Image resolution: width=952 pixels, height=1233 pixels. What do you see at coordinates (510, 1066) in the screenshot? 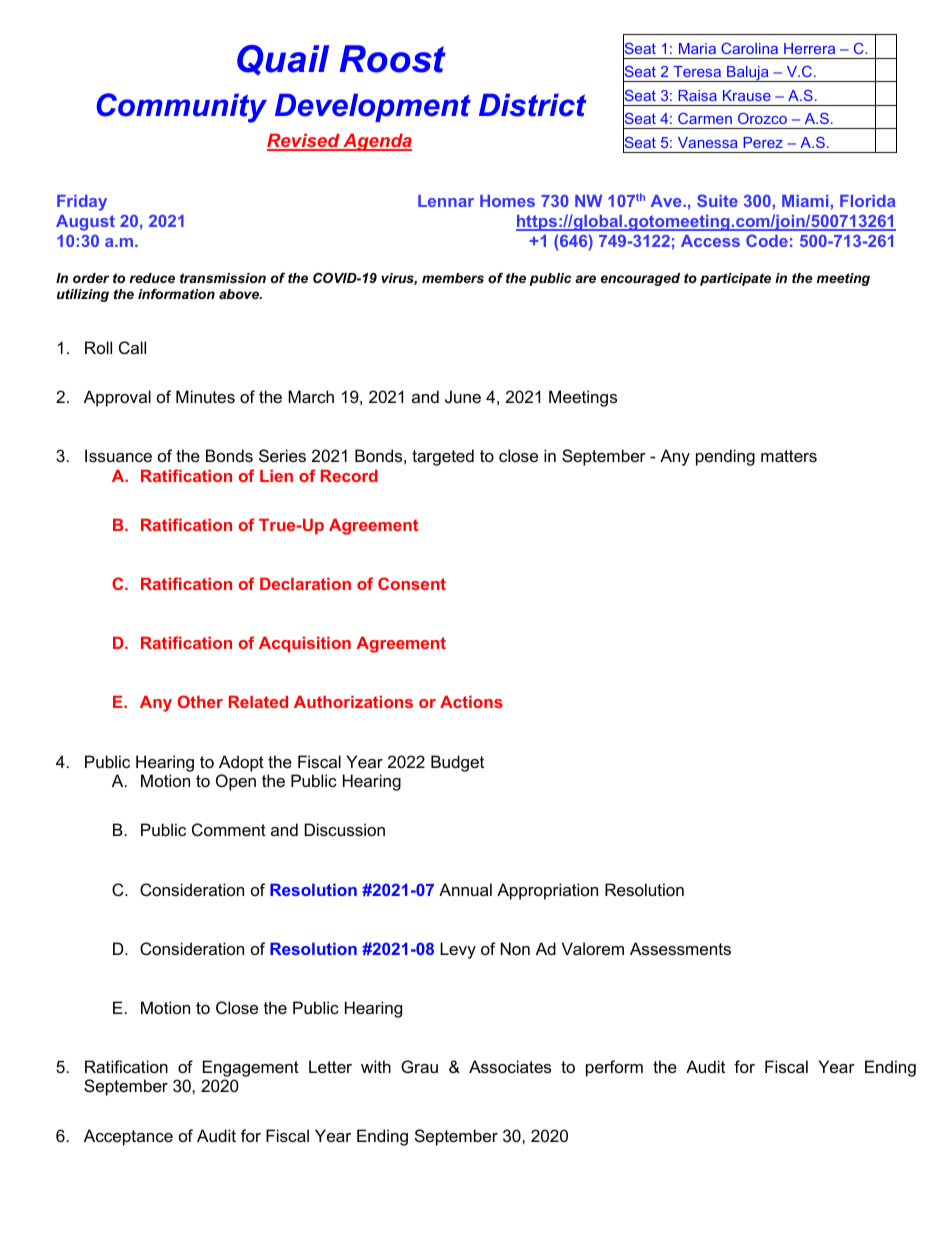
I see `Associates` at bounding box center [510, 1066].
